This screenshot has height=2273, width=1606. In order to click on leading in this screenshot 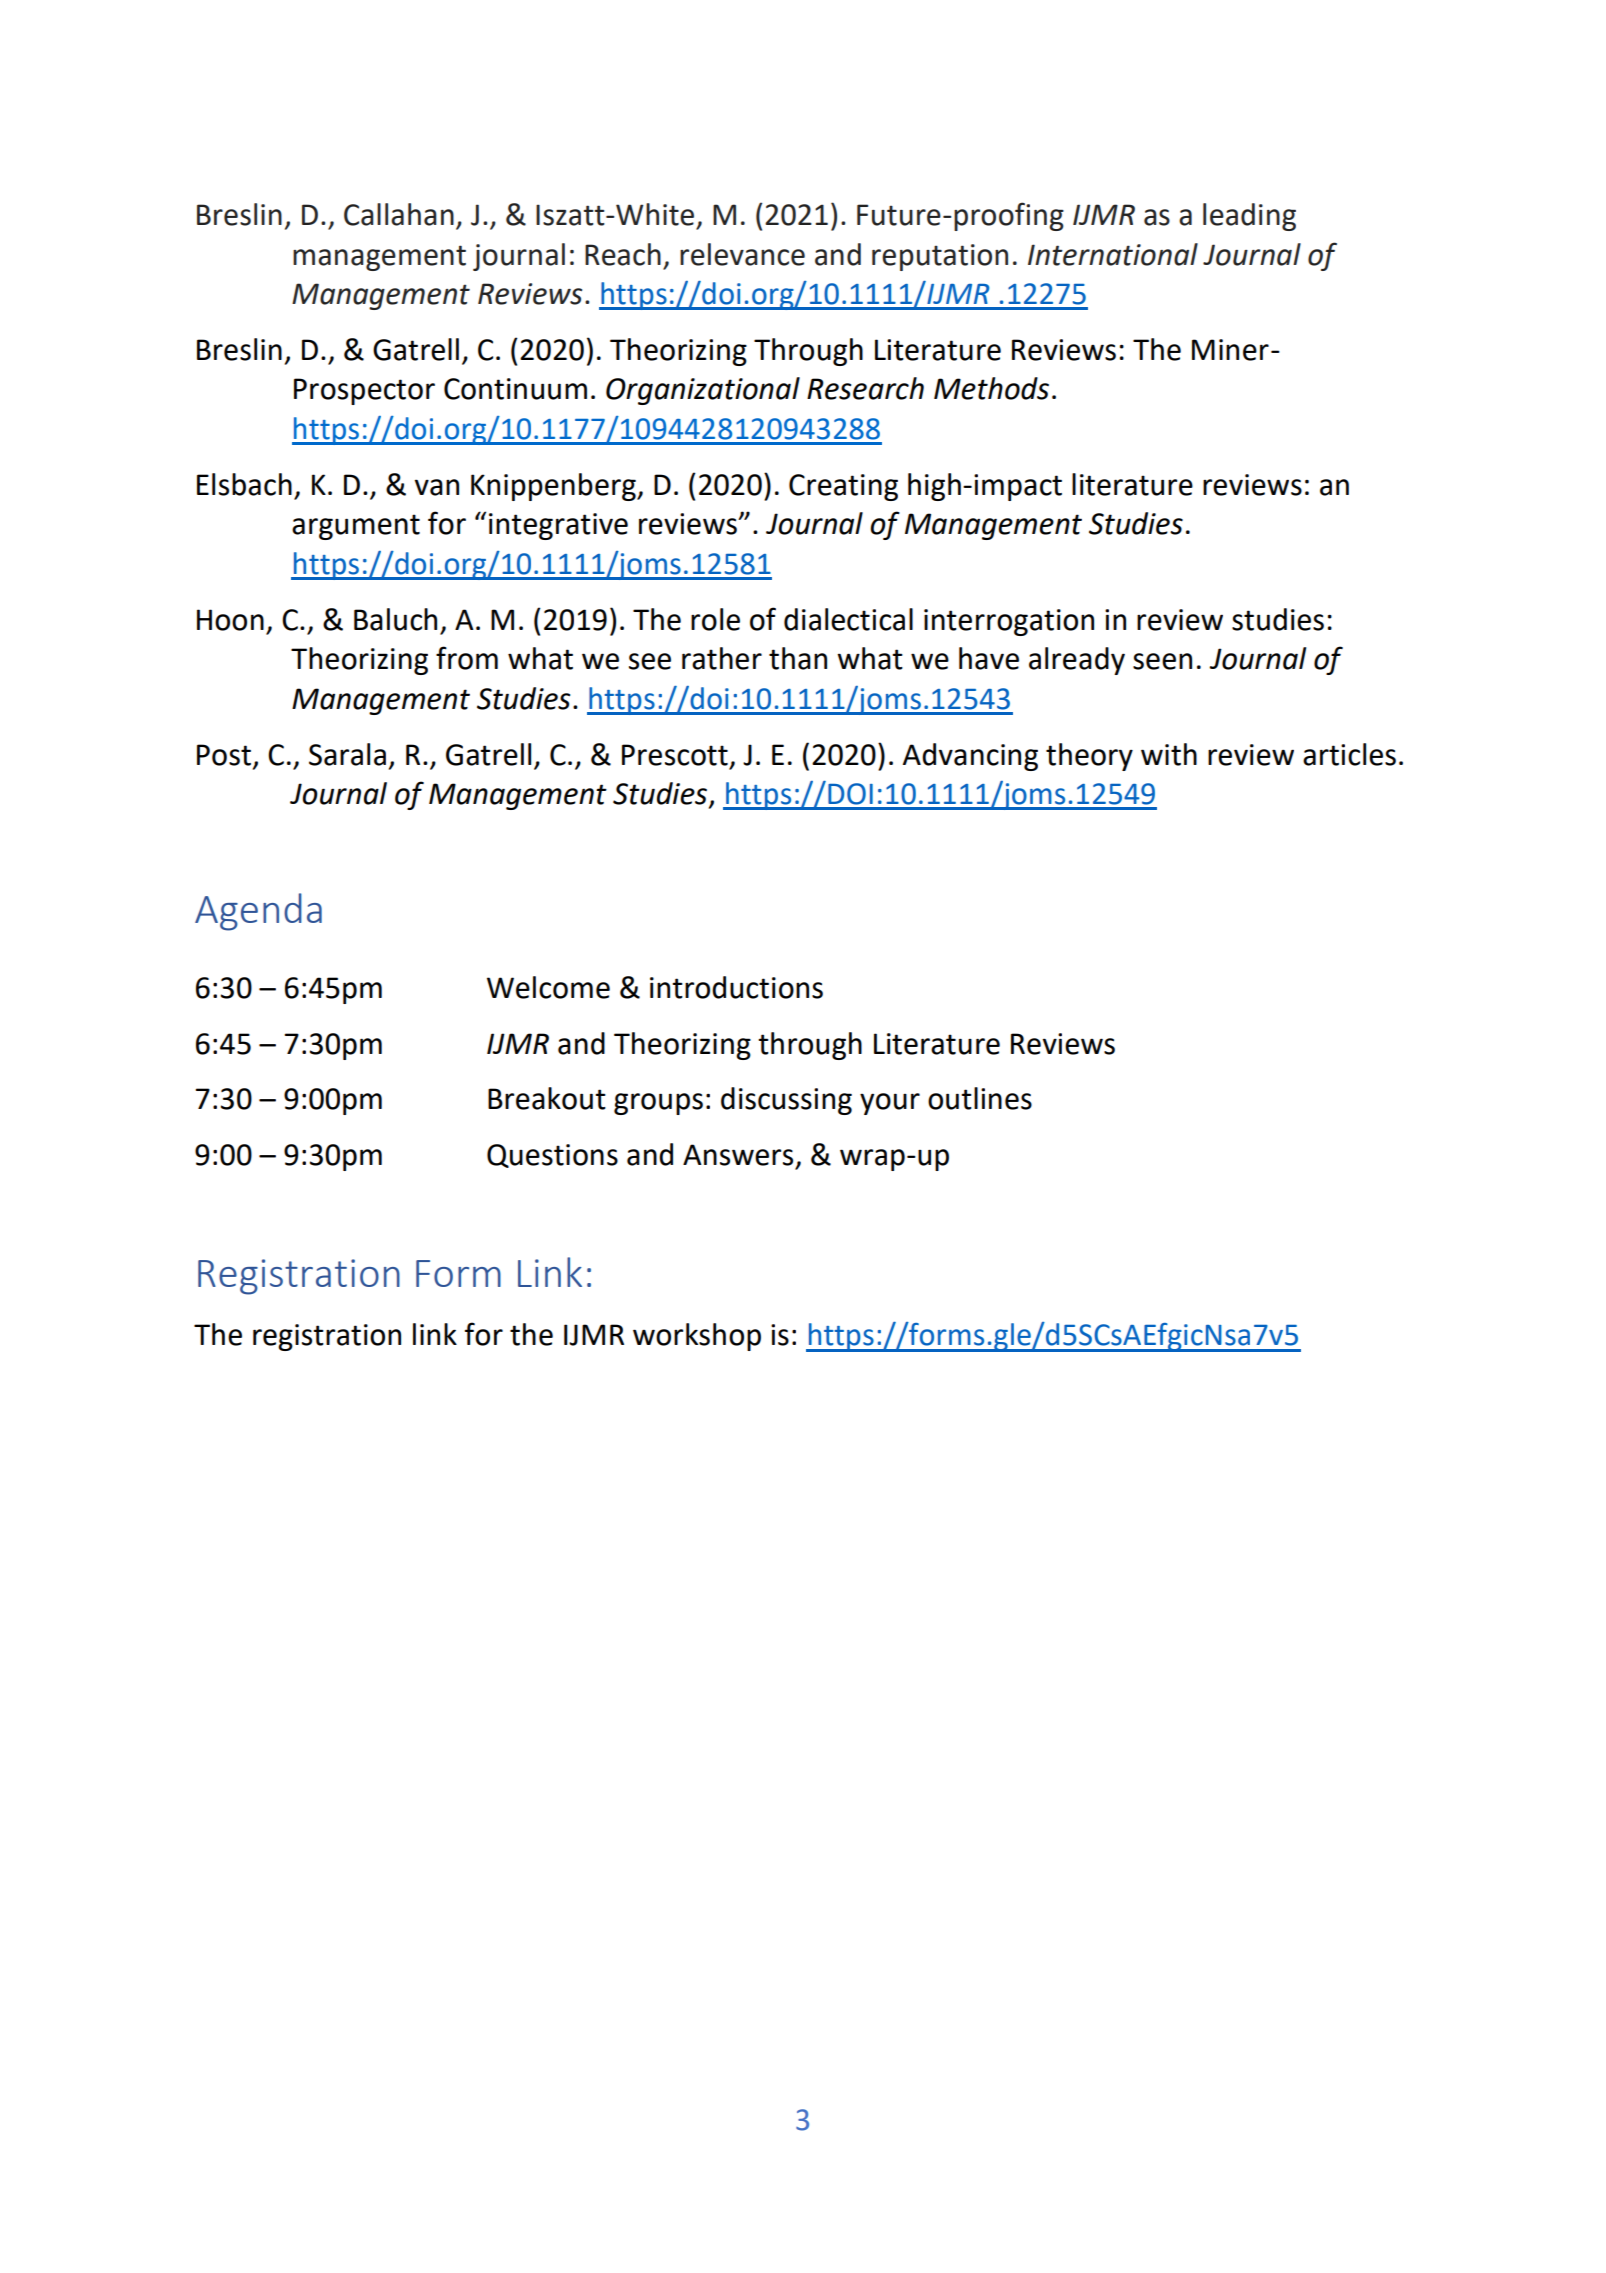, I will do `click(1249, 217)`.
